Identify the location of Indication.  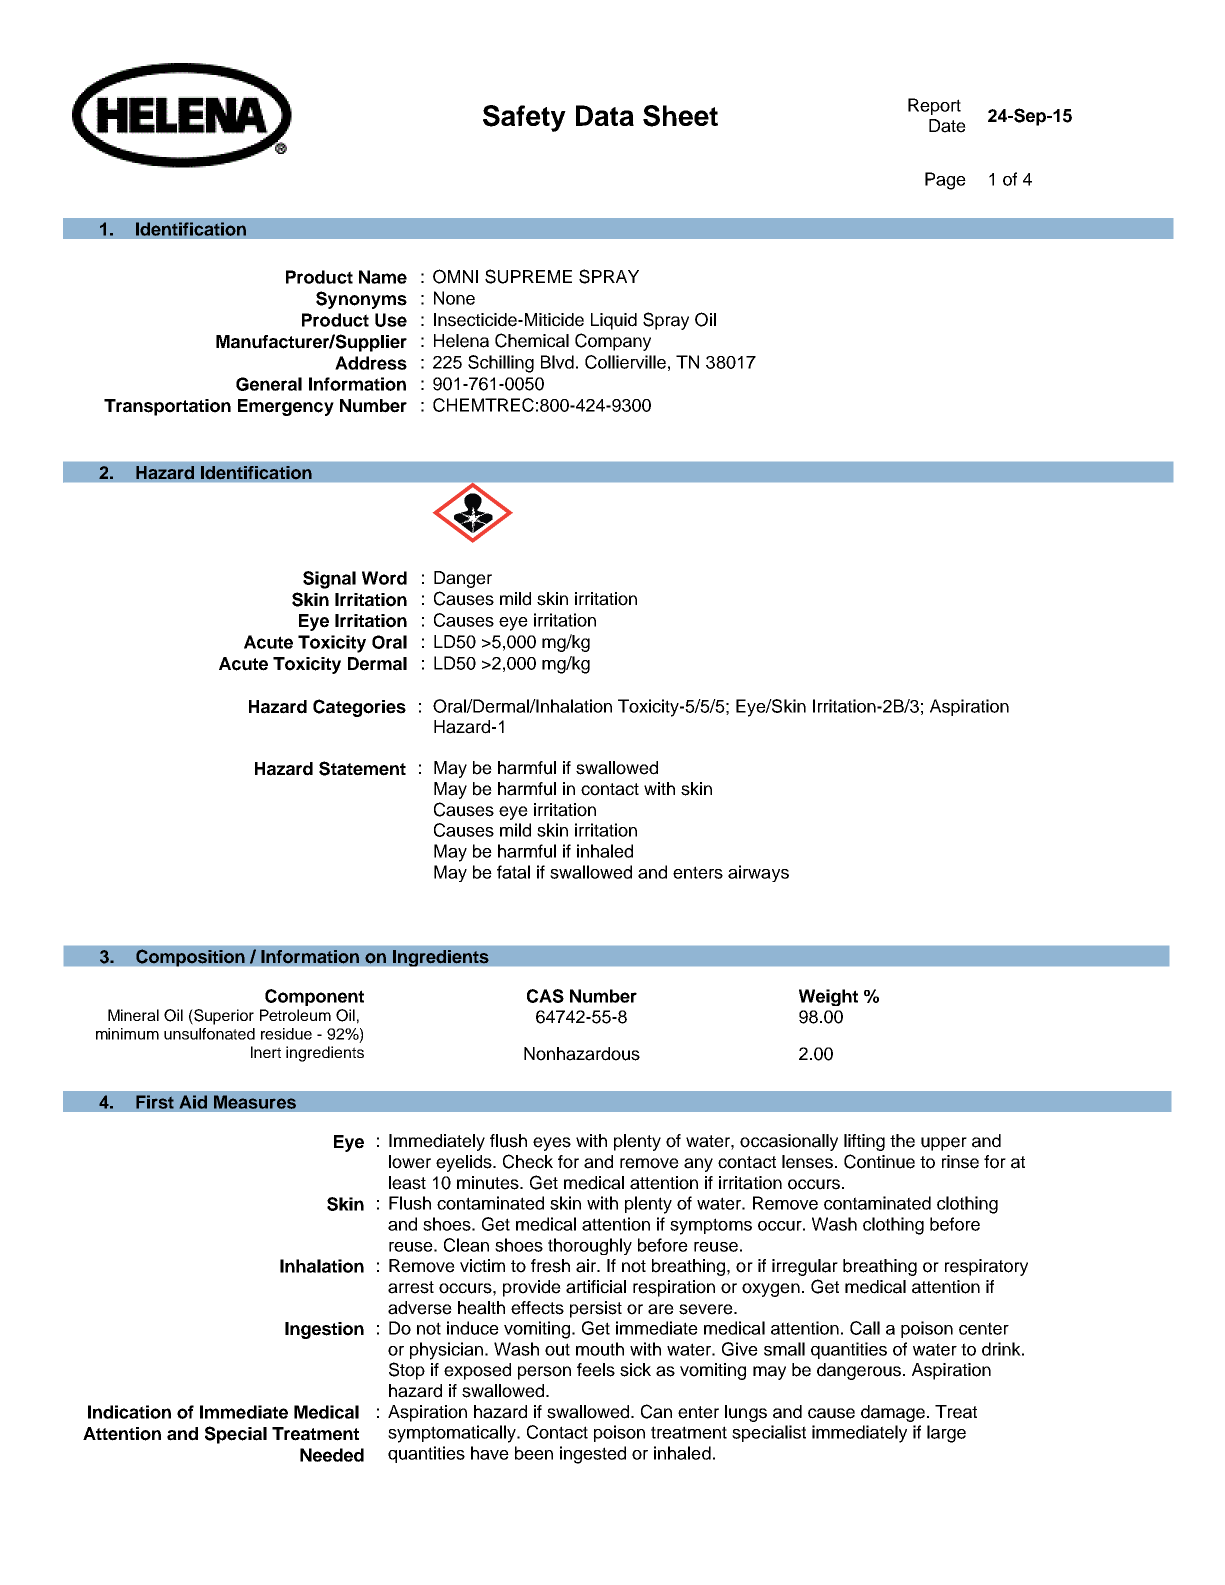
(129, 1412).
